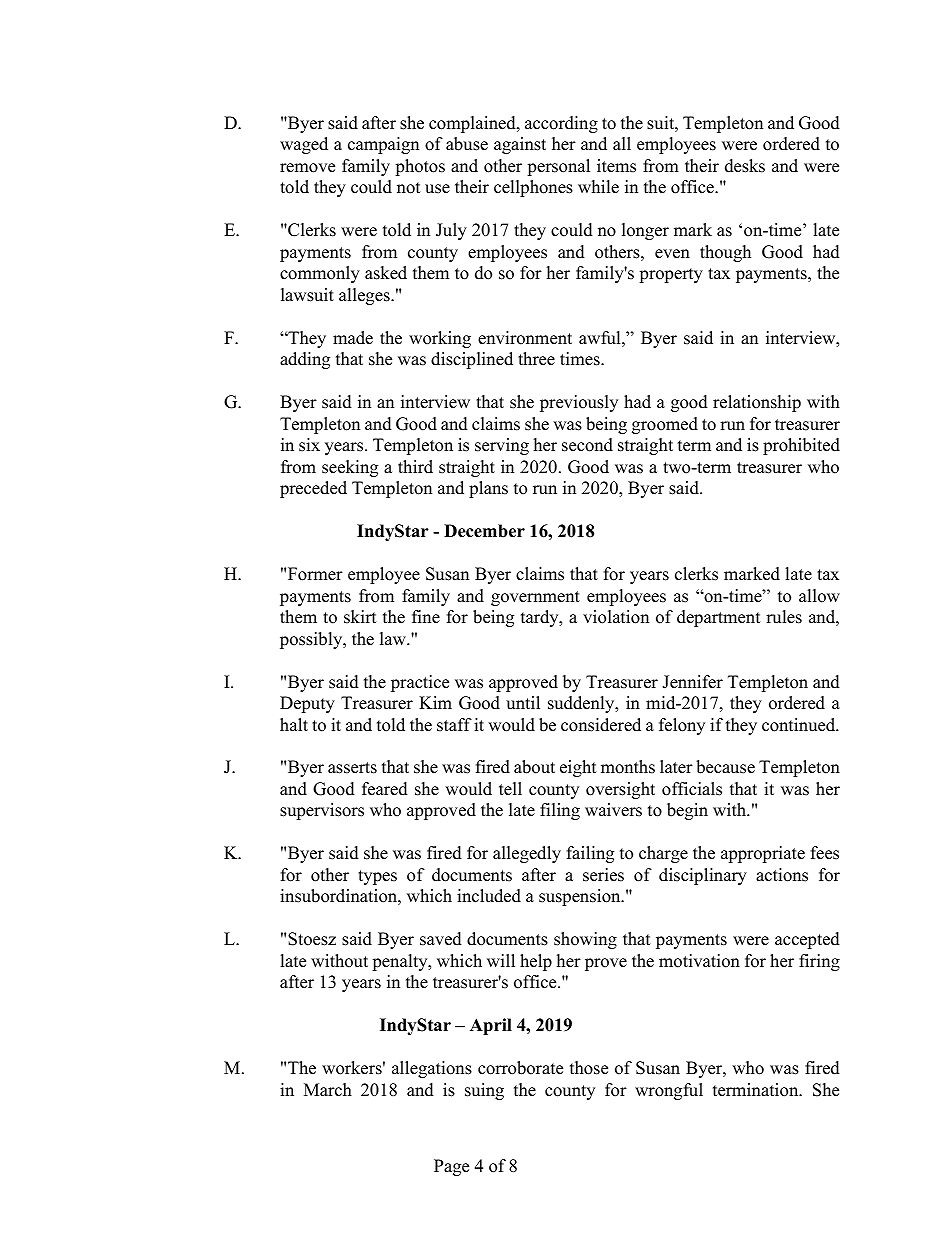 This screenshot has width=952, height=1233. What do you see at coordinates (801, 446) in the screenshot?
I see `prohibited` at bounding box center [801, 446].
